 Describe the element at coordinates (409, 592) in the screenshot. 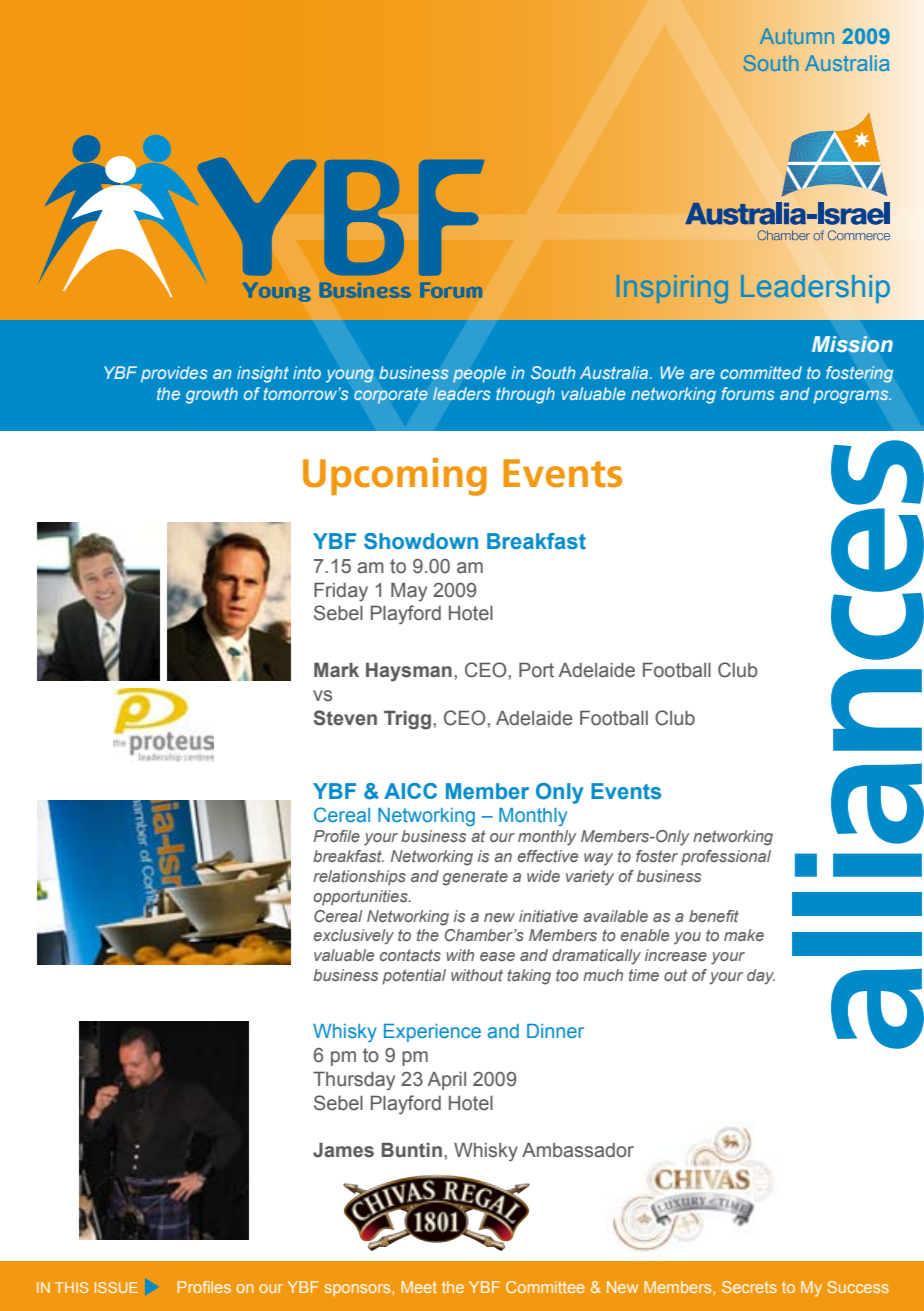

I see `May` at that location.
